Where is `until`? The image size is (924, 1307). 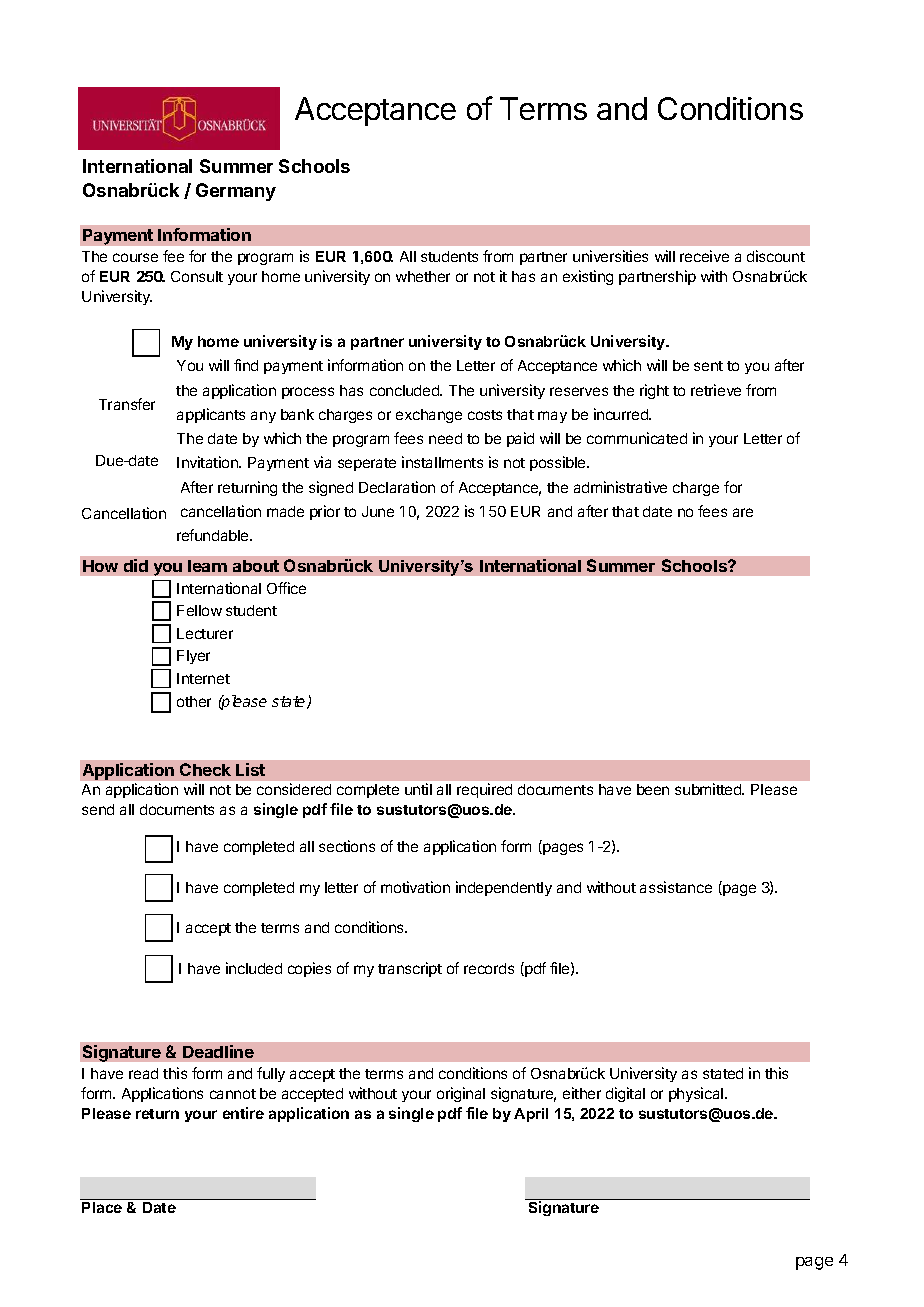 until is located at coordinates (418, 789).
